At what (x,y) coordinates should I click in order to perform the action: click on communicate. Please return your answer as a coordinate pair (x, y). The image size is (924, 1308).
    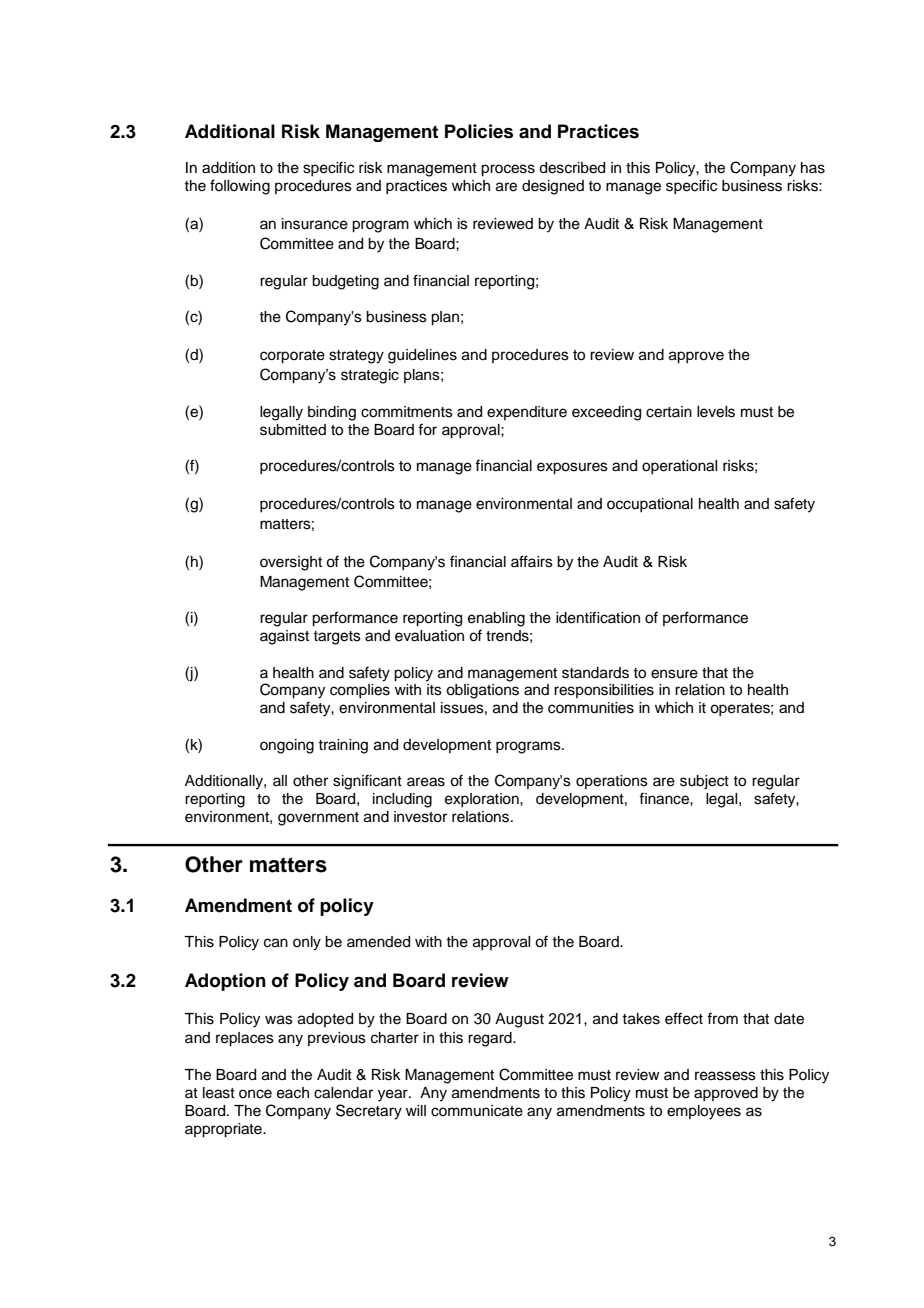
    Looking at the image, I should click on (477, 1111).
